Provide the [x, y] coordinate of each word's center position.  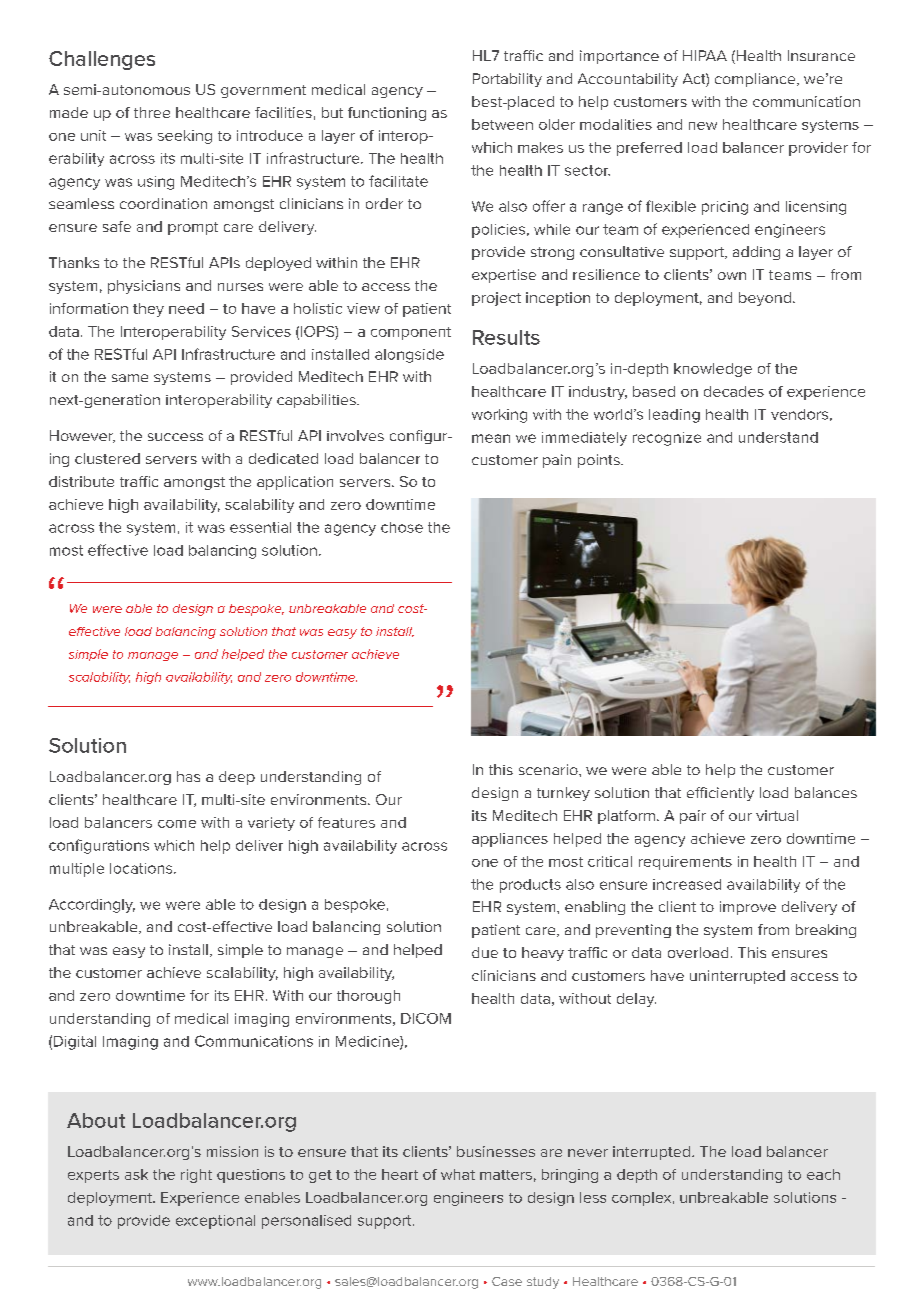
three [152, 112]
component [411, 333]
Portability [507, 80]
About [96, 1120]
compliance [756, 80]
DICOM [426, 1018]
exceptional [215, 1222]
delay [636, 1000]
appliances [510, 840]
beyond [765, 299]
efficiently [720, 794]
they [148, 310]
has [188, 776]
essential [260, 527]
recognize [667, 439]
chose [402, 527]
